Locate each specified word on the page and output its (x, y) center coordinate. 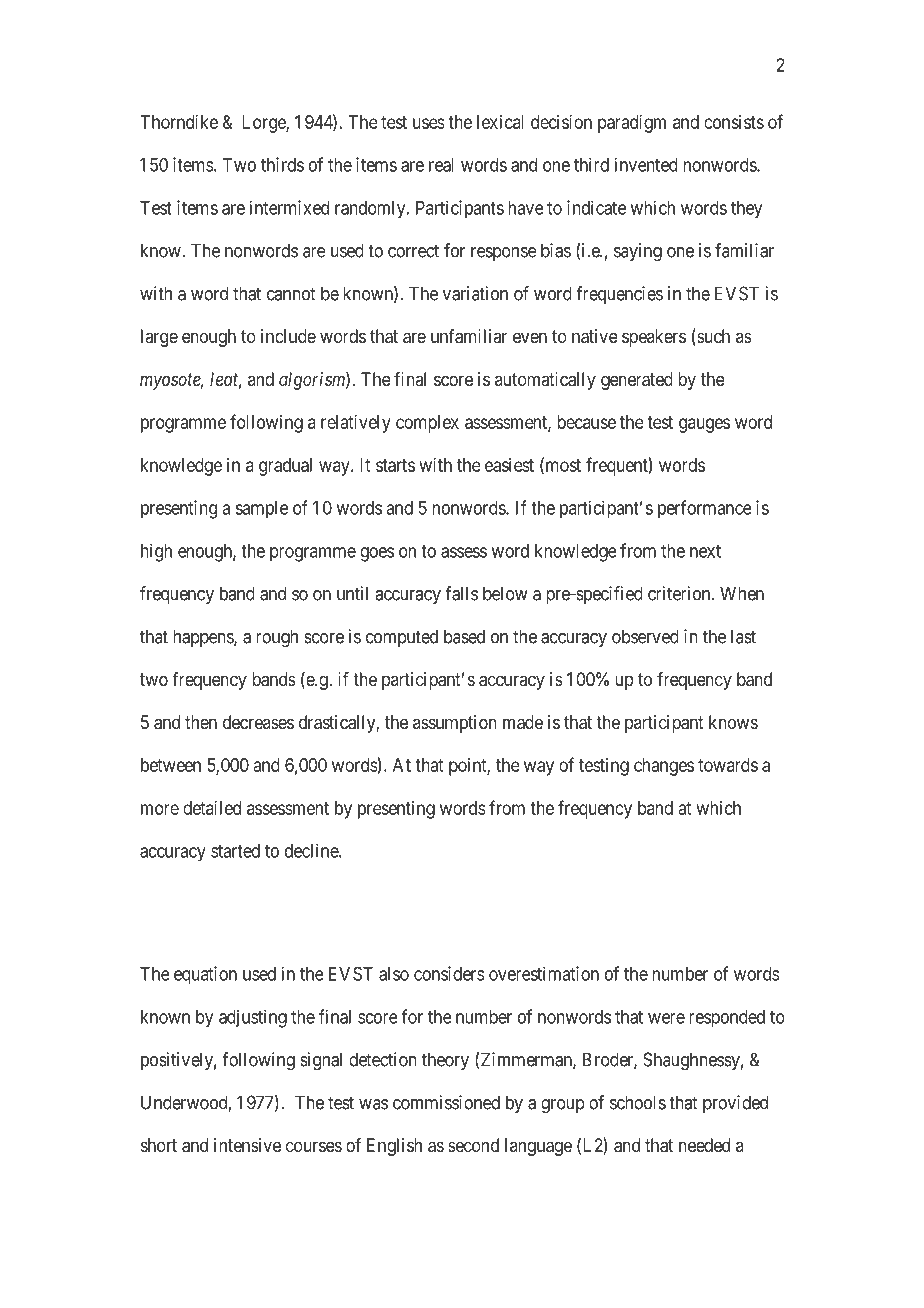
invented (646, 164)
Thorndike (179, 122)
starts (395, 465)
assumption (455, 724)
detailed (212, 808)
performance (705, 509)
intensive (247, 1145)
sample (261, 510)
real (441, 165)
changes (664, 767)
